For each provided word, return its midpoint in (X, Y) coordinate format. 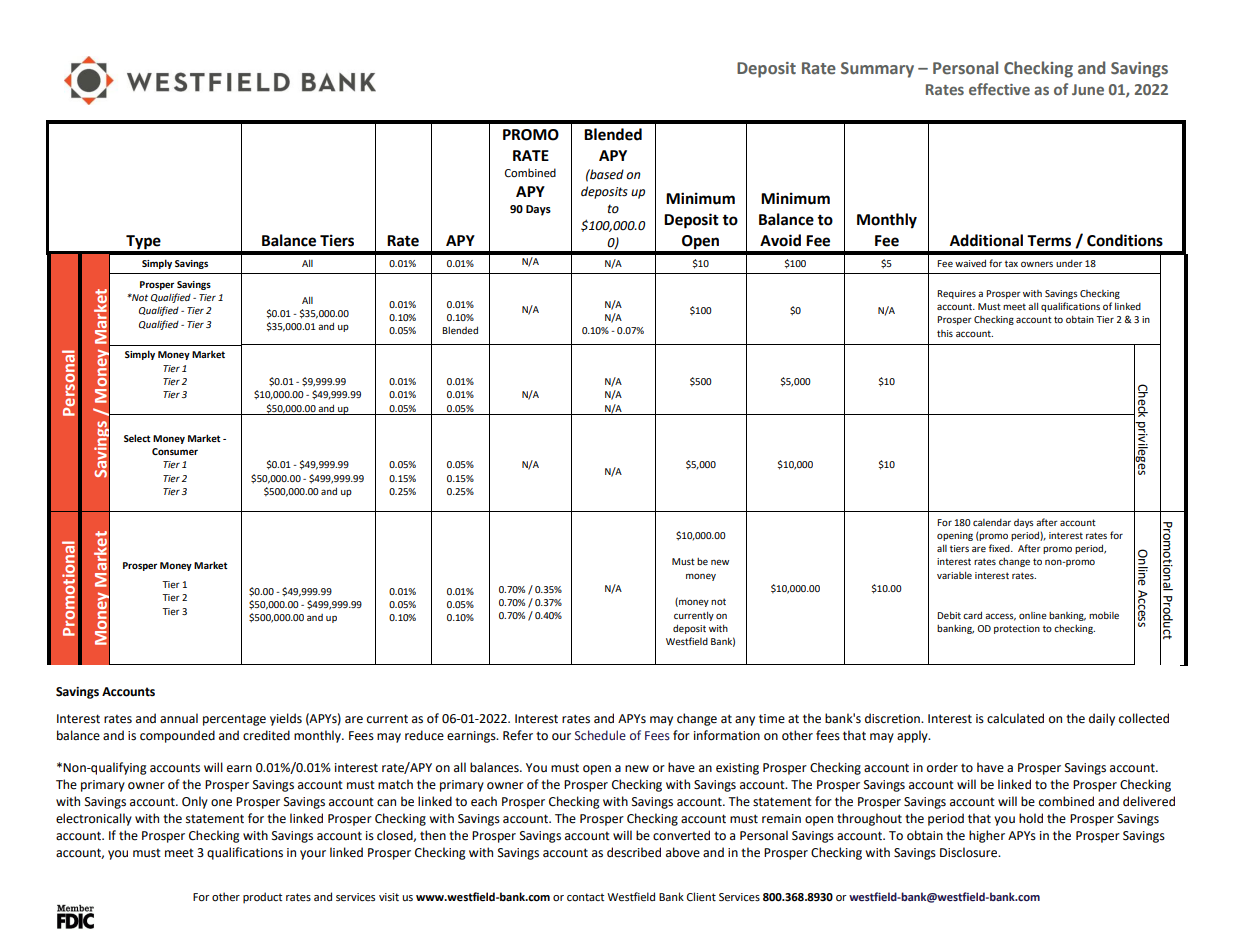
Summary (877, 70)
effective (999, 89)
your (313, 855)
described (634, 852)
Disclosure (970, 852)
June (1088, 89)
